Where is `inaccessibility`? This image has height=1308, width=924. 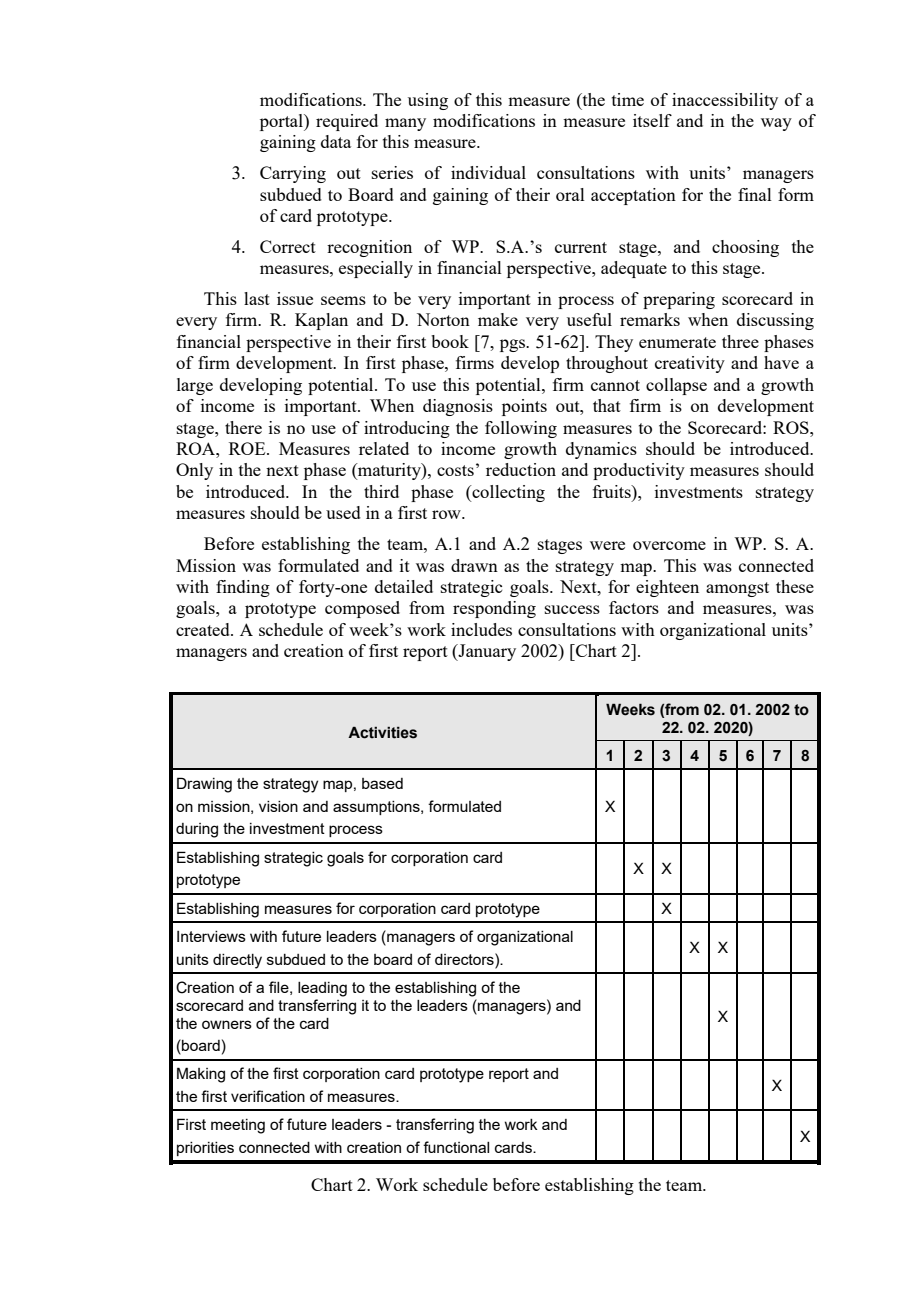 inaccessibility is located at coordinates (725, 101).
